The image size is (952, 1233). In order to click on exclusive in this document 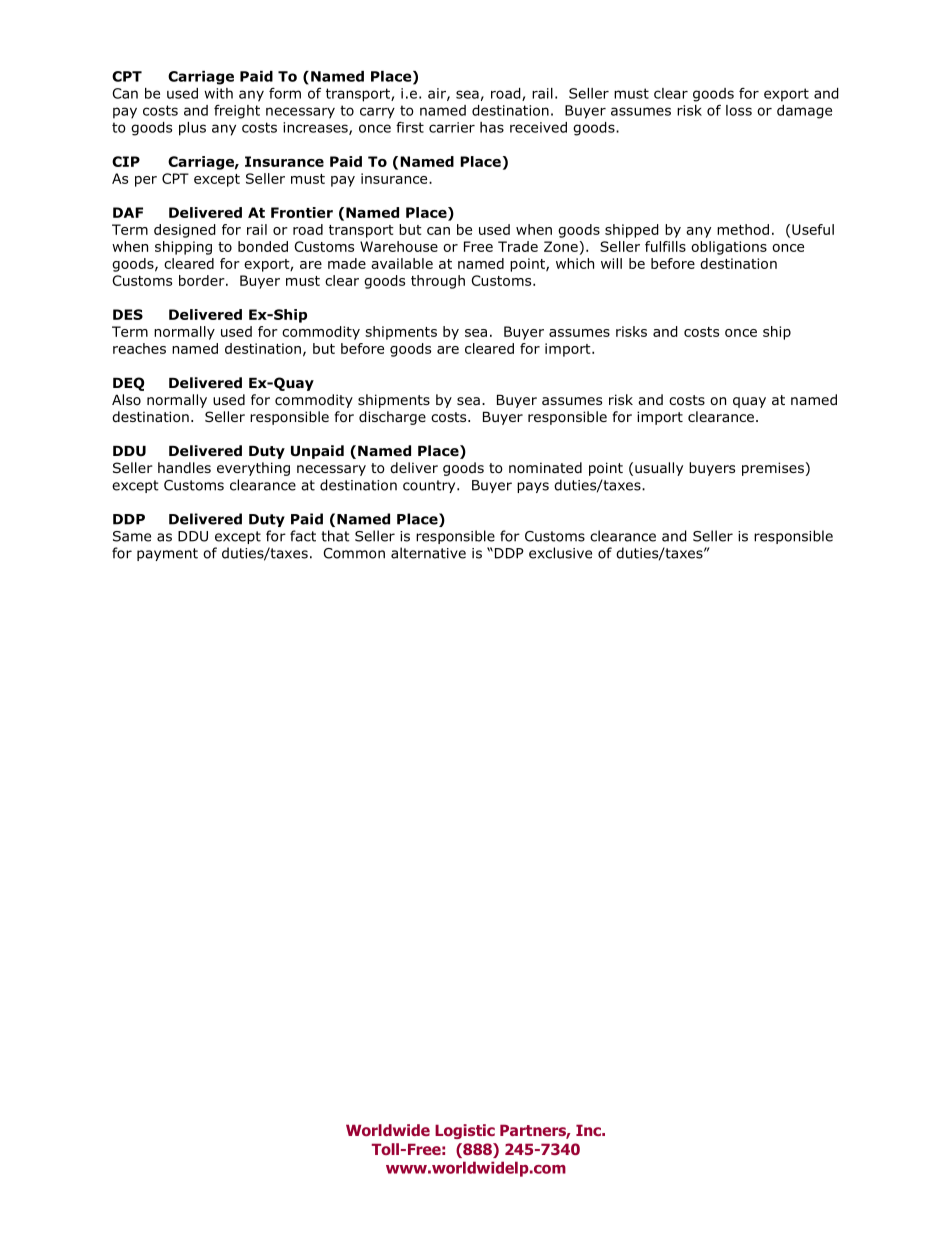, I will do `click(560, 553)`.
